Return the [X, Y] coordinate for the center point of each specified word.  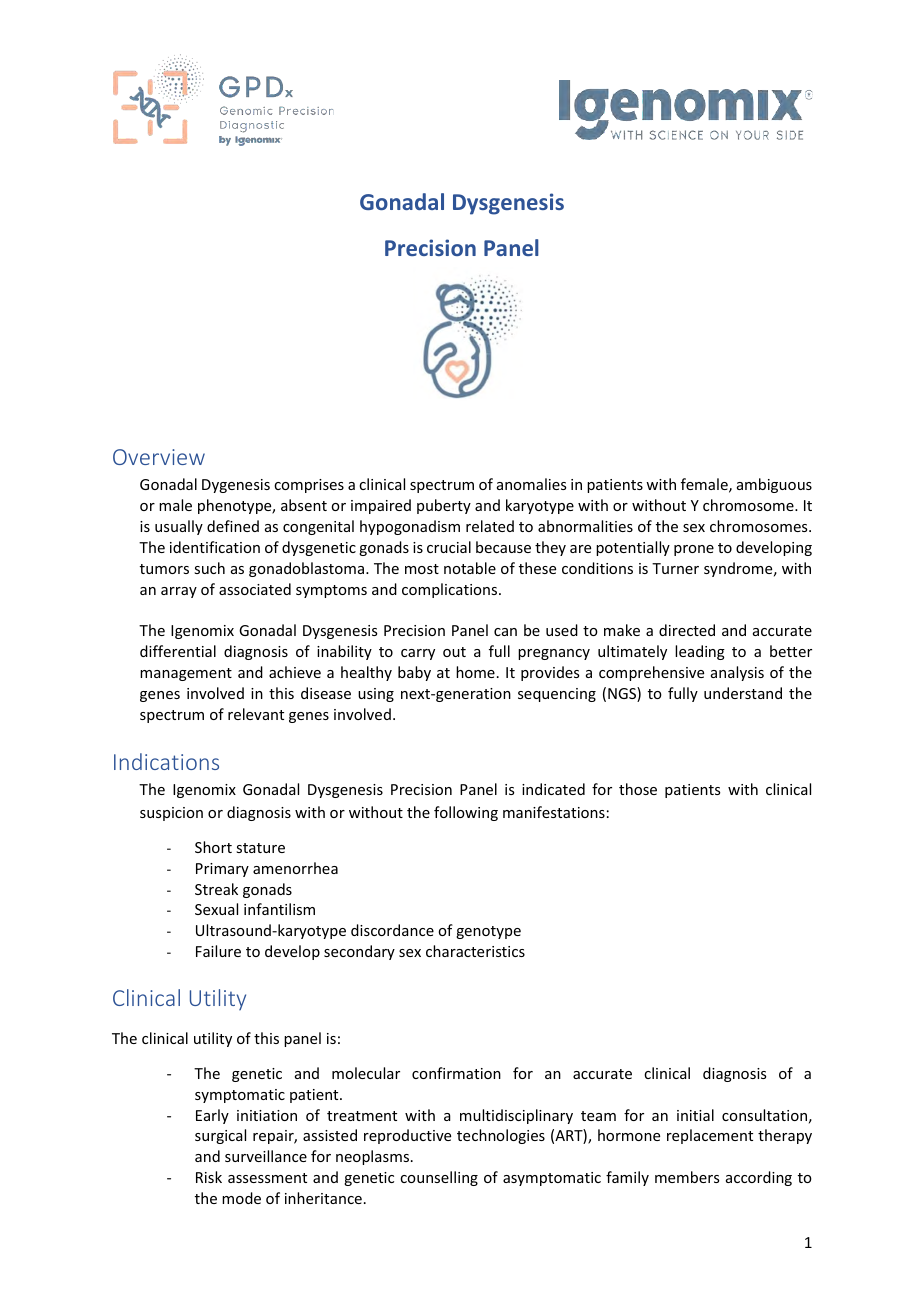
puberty [444, 506]
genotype [488, 932]
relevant [256, 714]
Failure [218, 951]
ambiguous [774, 485]
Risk [209, 1177]
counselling [439, 1178]
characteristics [475, 951]
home [475, 672]
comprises [309, 486]
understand [743, 693]
